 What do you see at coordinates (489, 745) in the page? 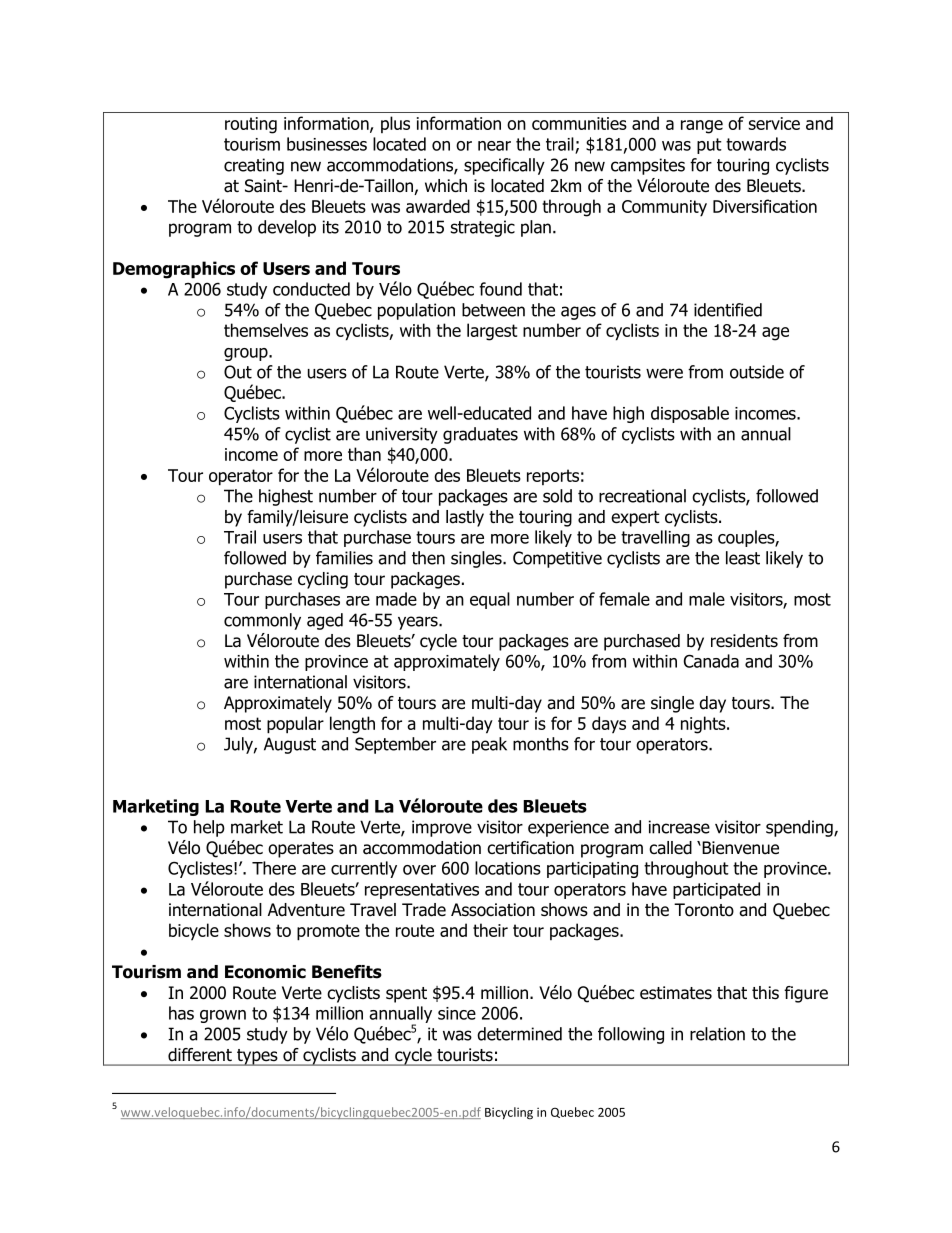
I see `peak` at bounding box center [489, 745].
